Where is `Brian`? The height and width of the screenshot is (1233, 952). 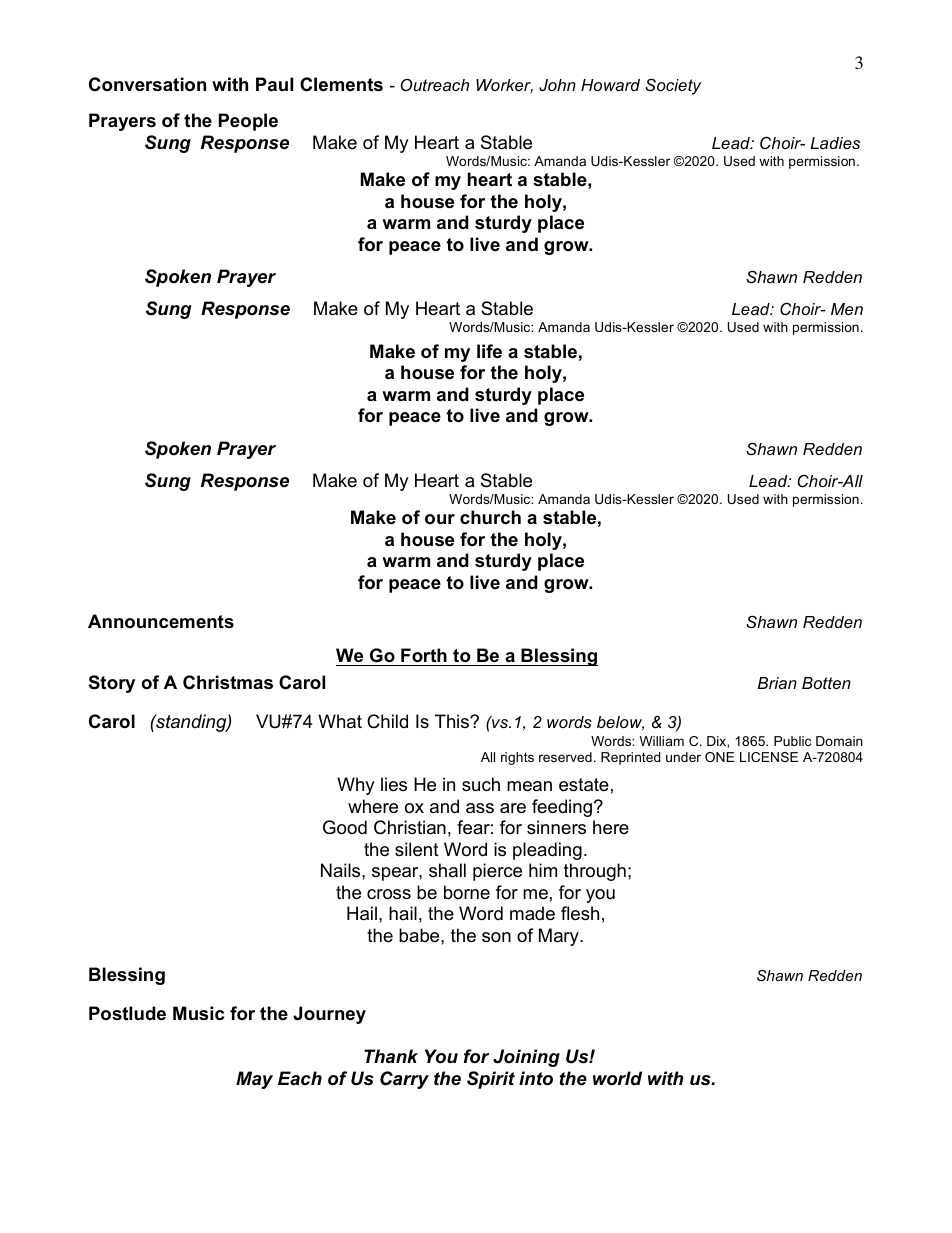 Brian is located at coordinates (777, 683).
